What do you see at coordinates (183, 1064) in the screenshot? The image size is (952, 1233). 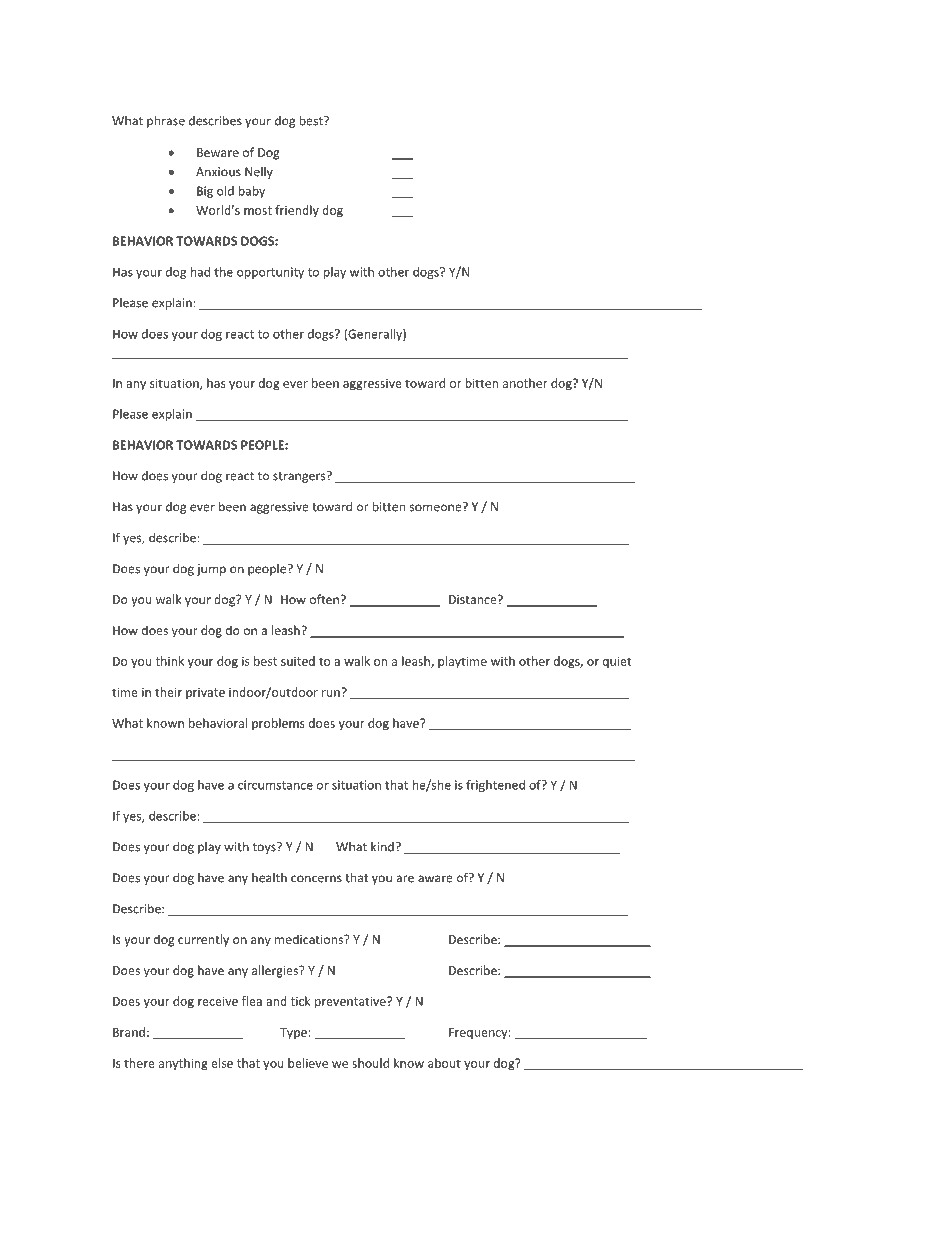 I see `anything` at bounding box center [183, 1064].
